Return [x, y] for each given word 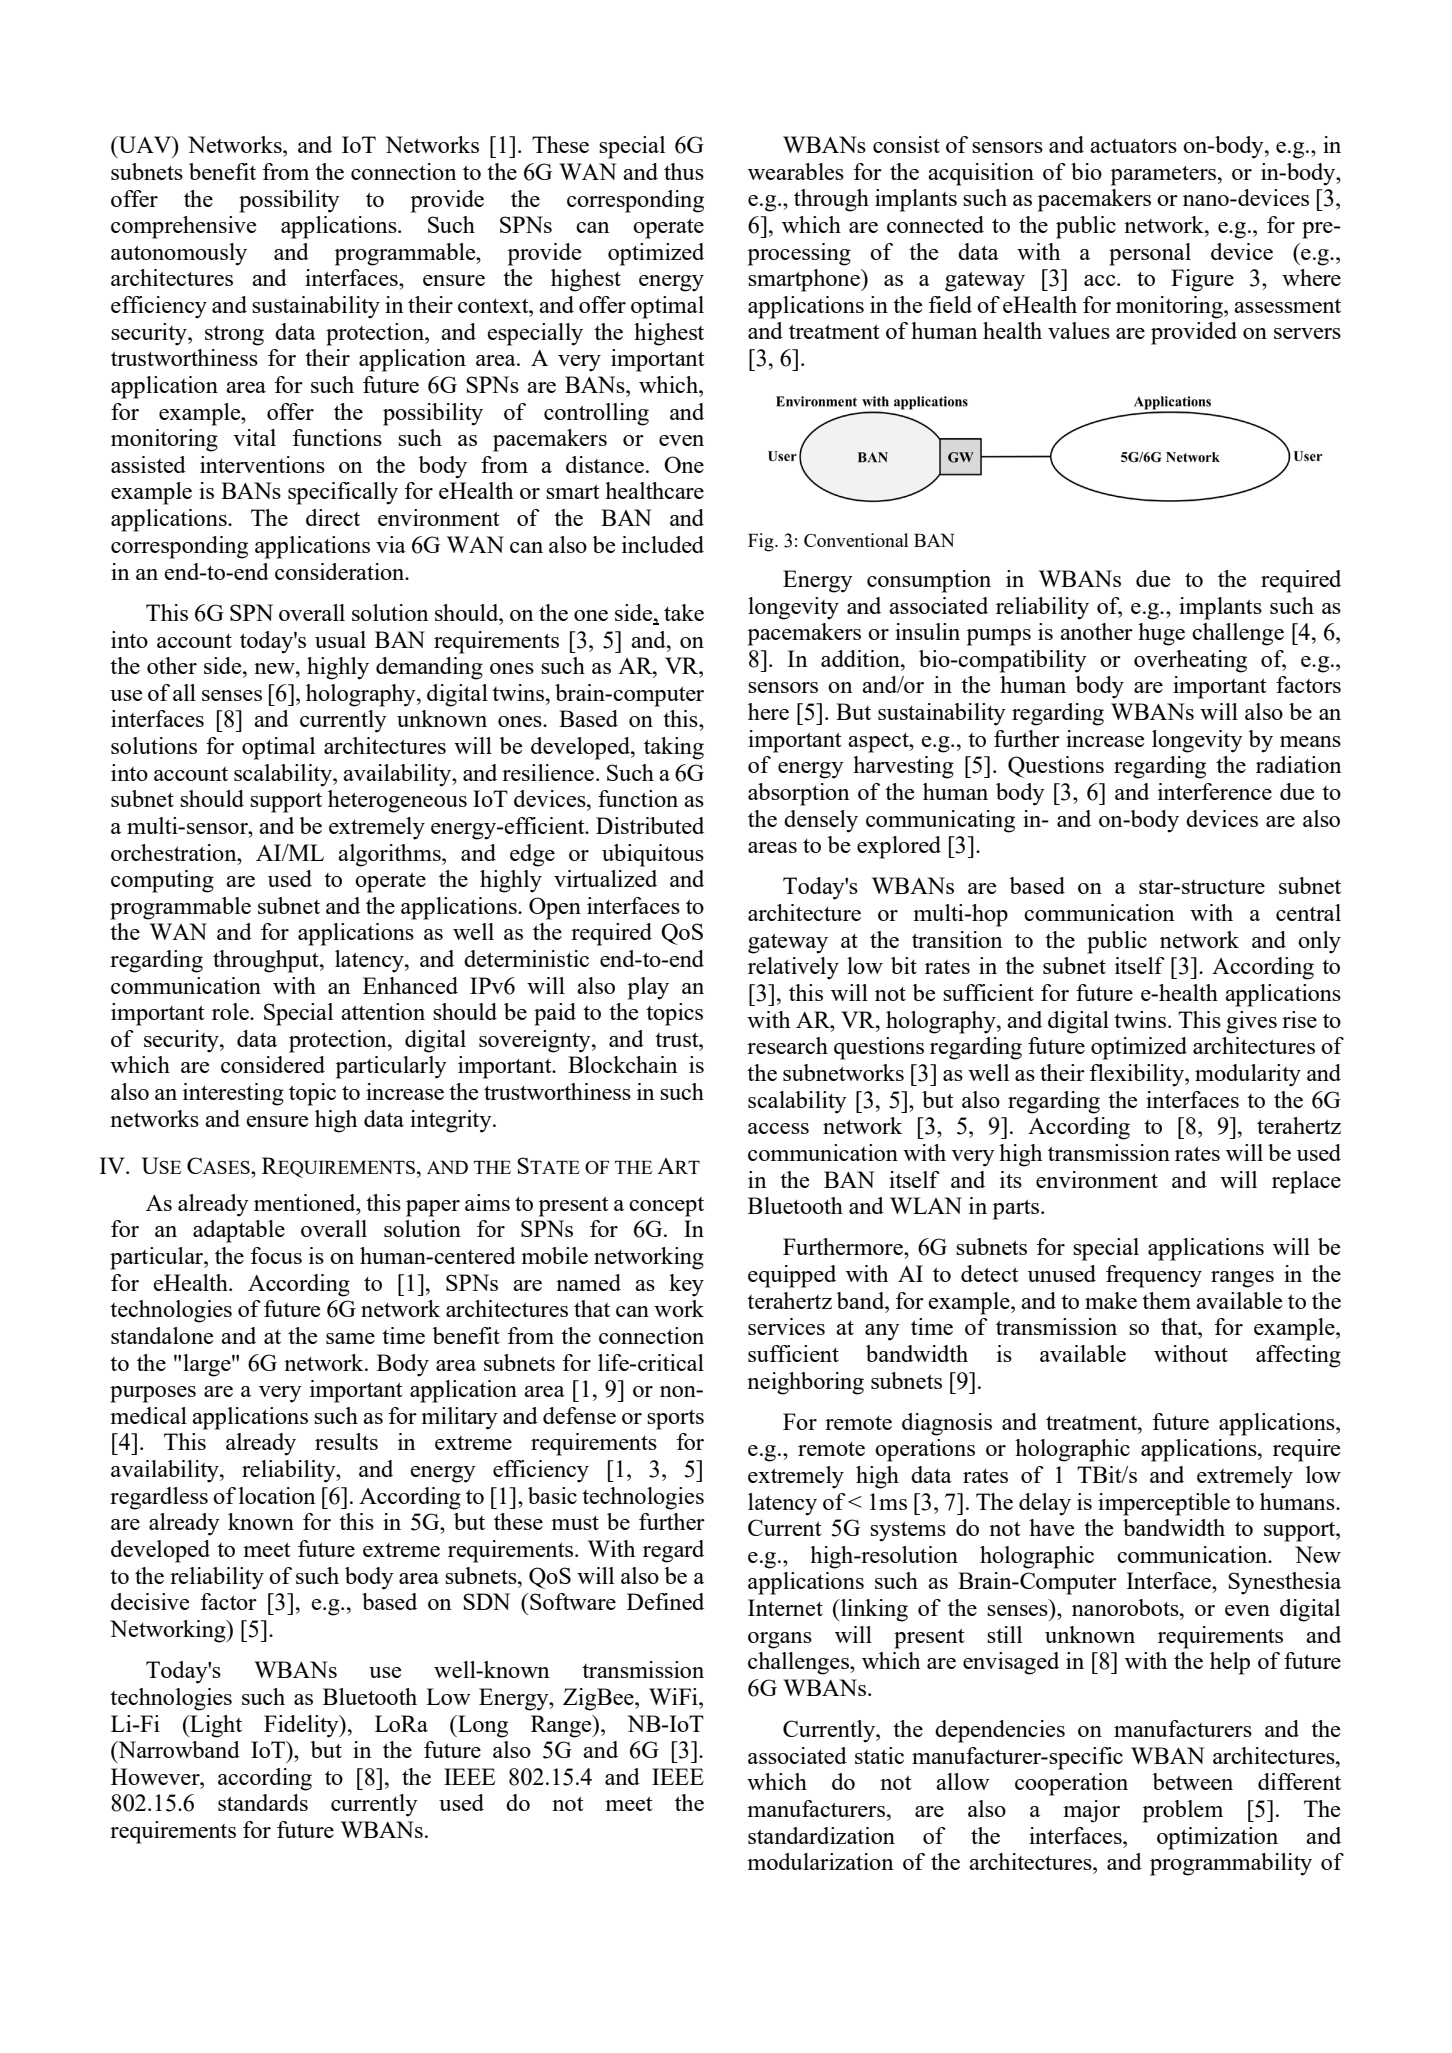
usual [340, 639]
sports [675, 1420]
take [684, 612]
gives [1251, 1022]
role [231, 1011]
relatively [793, 968]
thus [684, 171]
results [346, 1441]
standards [263, 1802]
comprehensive [183, 227]
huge [1161, 634]
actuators [1133, 146]
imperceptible [1164, 1504]
